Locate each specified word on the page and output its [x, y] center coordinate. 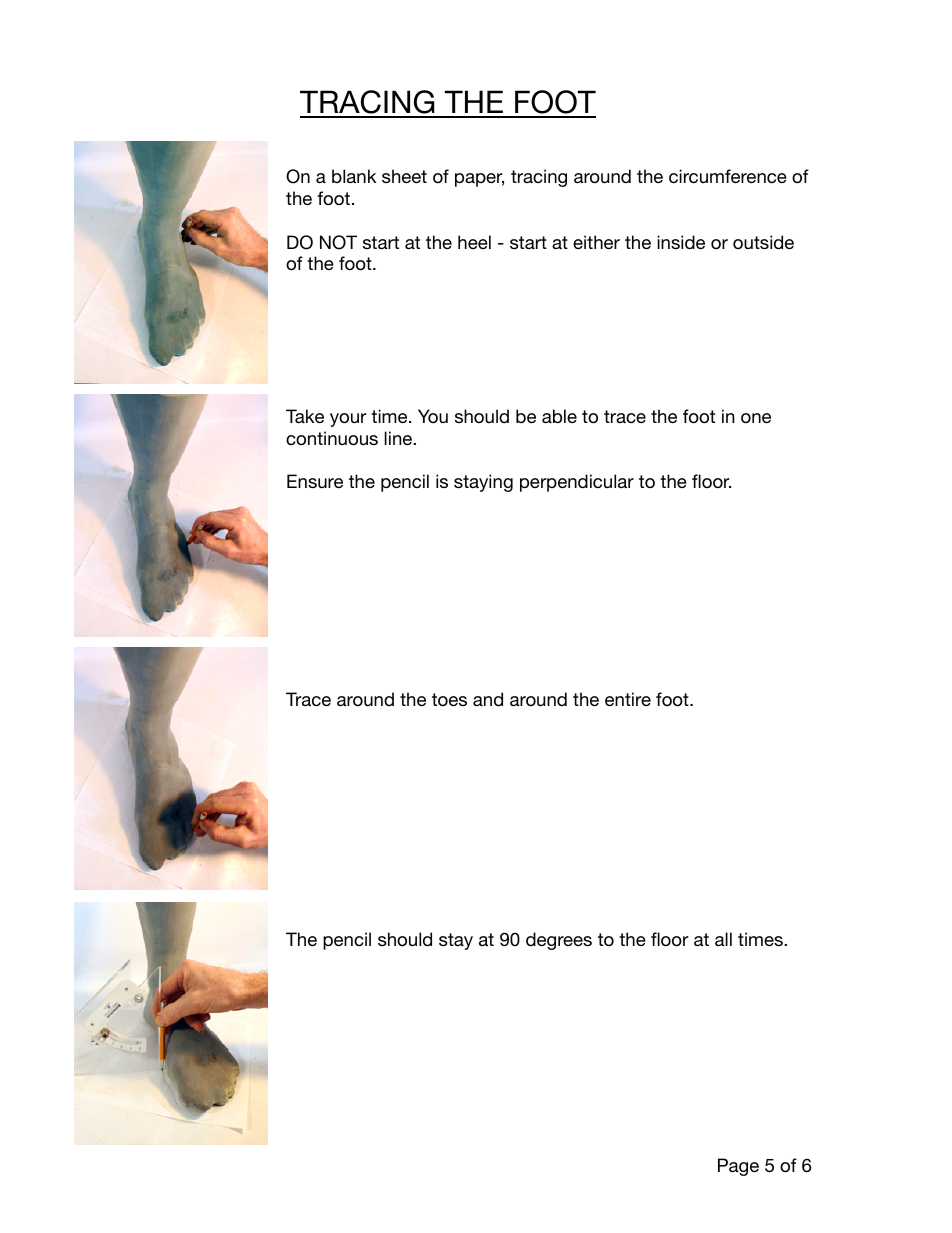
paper [479, 180]
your [348, 420]
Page [738, 1167]
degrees [559, 941]
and [488, 699]
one [756, 418]
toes [449, 699]
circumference [728, 176]
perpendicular [577, 483]
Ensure [315, 481]
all [723, 939]
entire [628, 699]
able [559, 416]
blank [354, 176]
